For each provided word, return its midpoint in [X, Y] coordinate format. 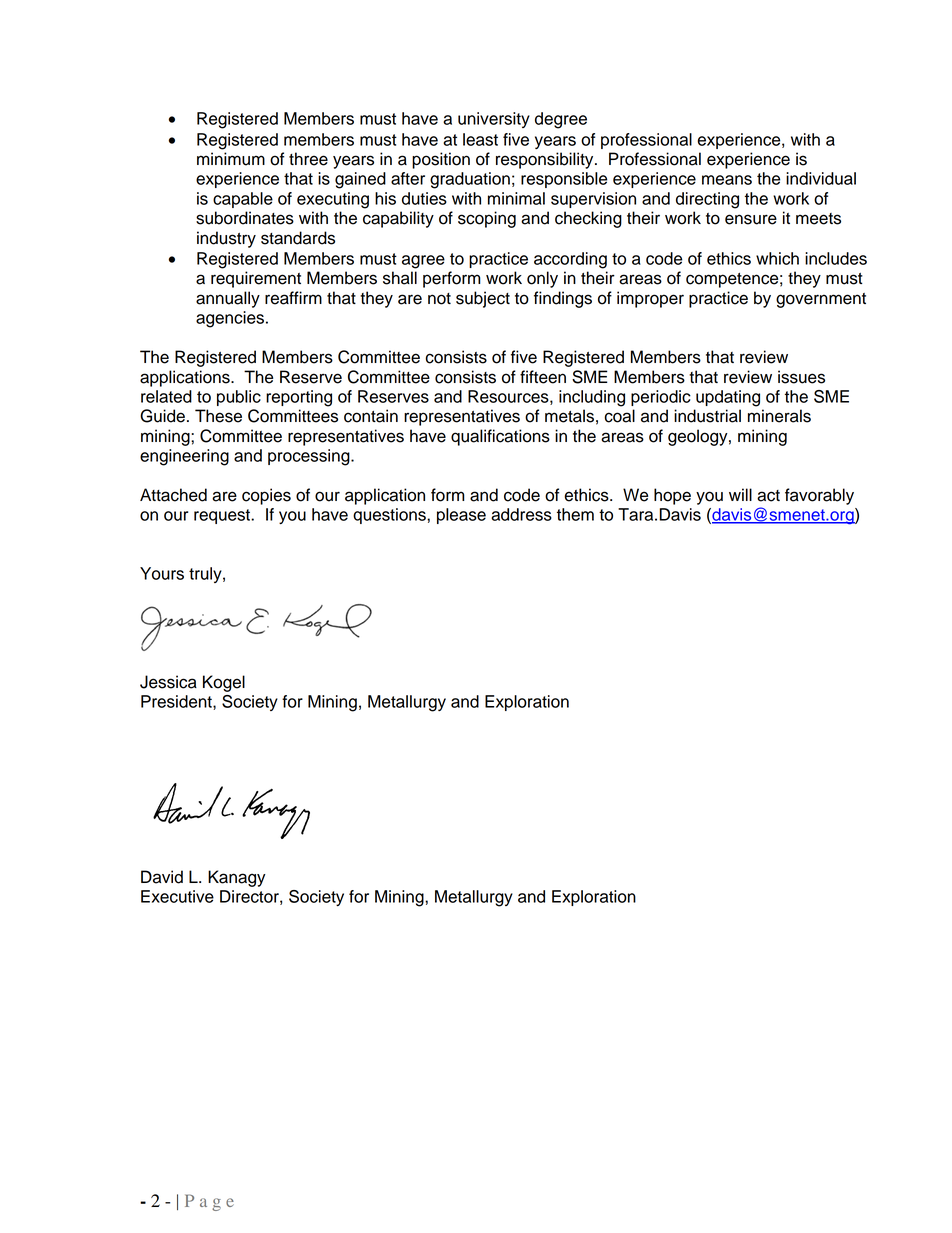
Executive [177, 896]
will [740, 494]
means [727, 180]
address [521, 514]
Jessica [168, 682]
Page [209, 1202]
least [480, 139]
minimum [231, 159]
